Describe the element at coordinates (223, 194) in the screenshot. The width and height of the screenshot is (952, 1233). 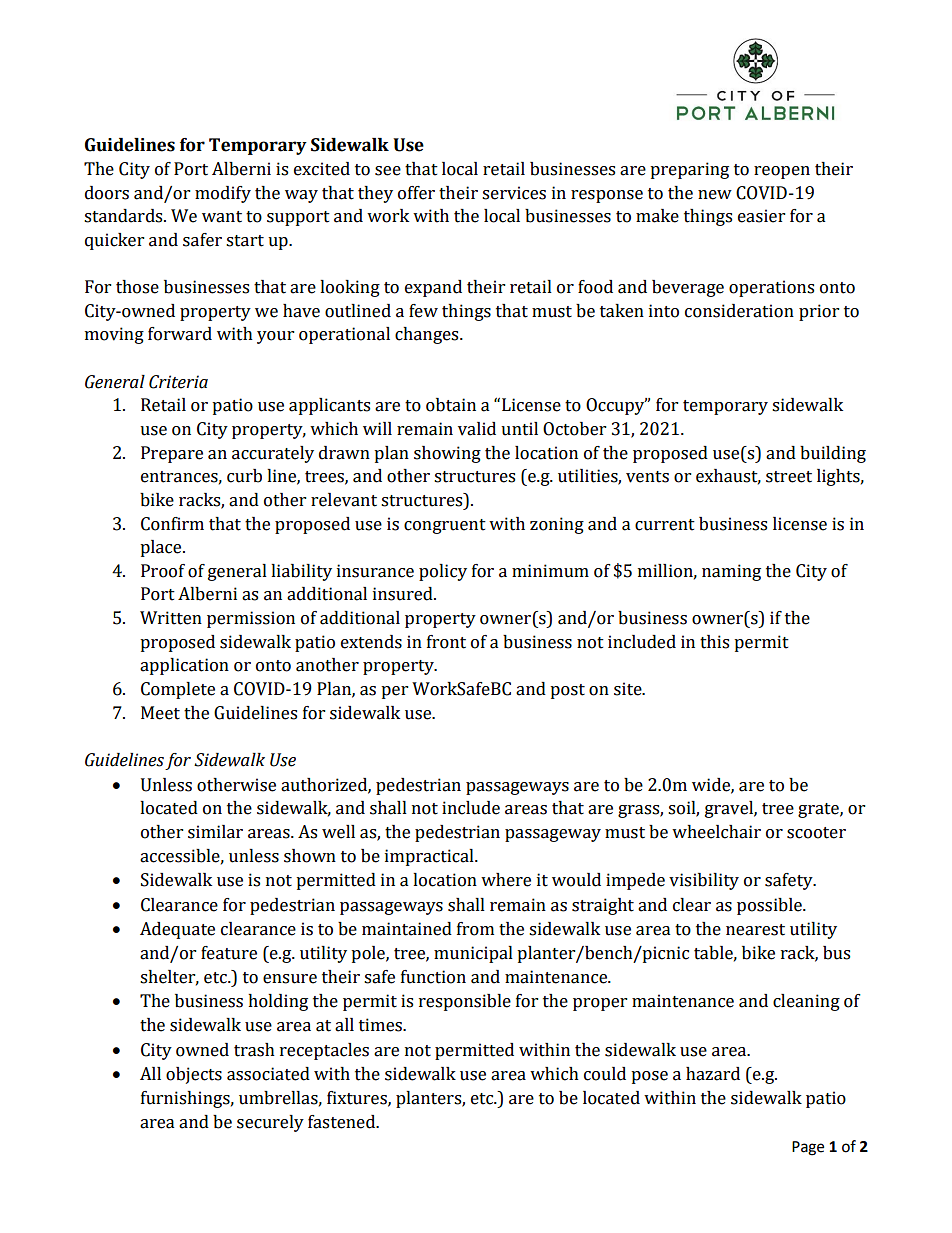
I see `modify` at that location.
